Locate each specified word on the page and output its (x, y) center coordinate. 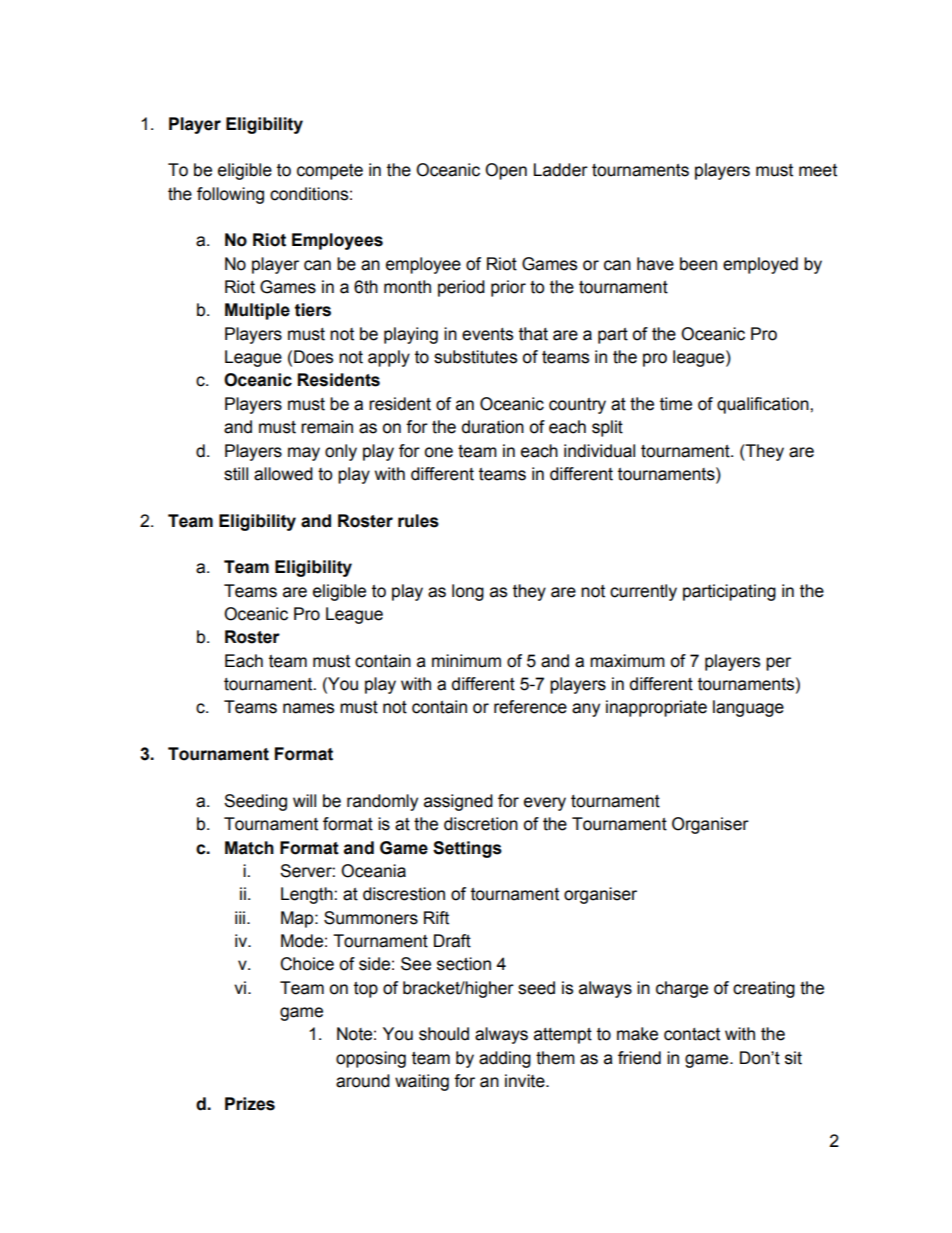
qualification (764, 405)
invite (526, 1081)
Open (506, 171)
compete (330, 172)
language (748, 708)
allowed (283, 474)
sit (793, 1058)
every (545, 804)
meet (818, 170)
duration (493, 427)
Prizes (250, 1104)
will (304, 800)
